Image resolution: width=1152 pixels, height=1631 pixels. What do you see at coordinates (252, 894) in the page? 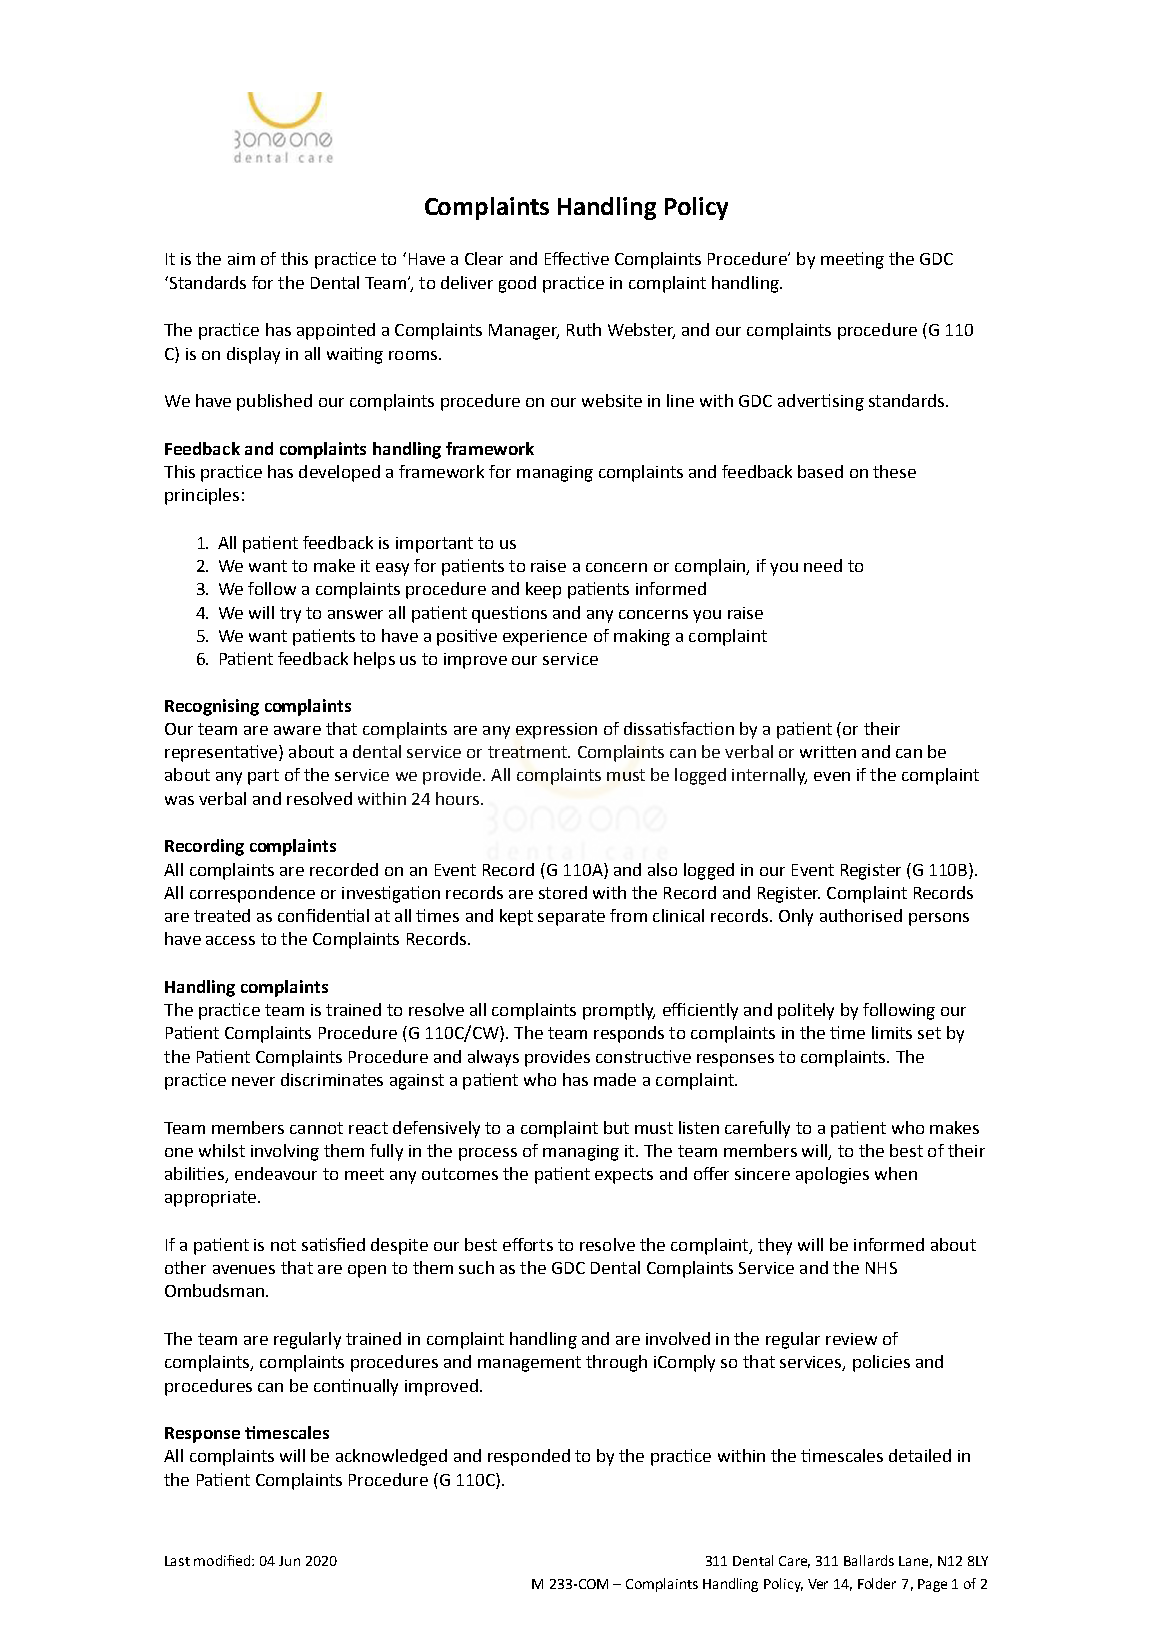
I see `correspondence` at bounding box center [252, 894].
